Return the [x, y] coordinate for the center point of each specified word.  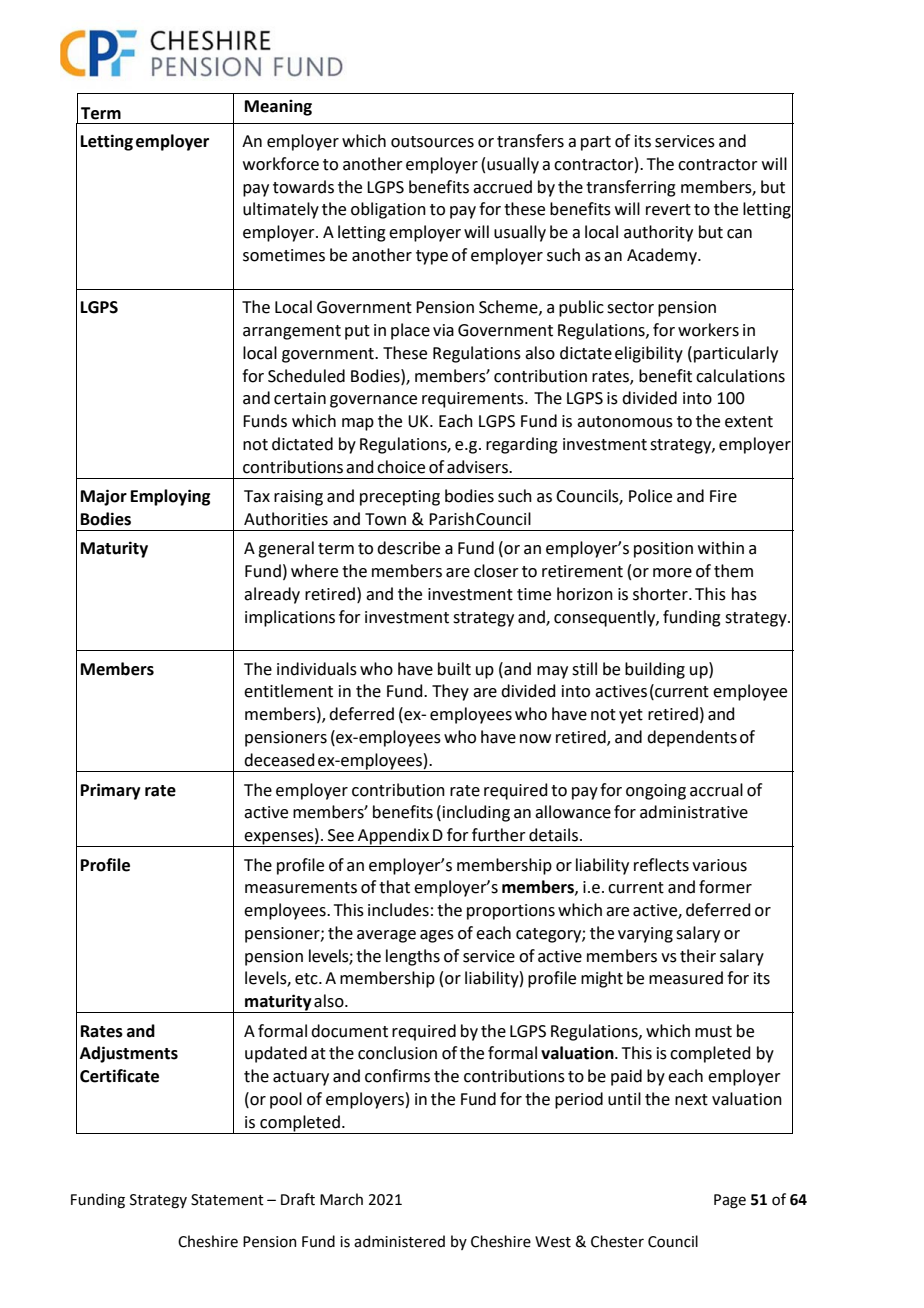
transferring [631, 188]
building [655, 670]
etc [307, 979]
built [454, 669]
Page [730, 1201]
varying [645, 935]
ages [437, 936]
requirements [474, 400]
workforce [281, 164]
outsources [432, 142]
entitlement [288, 691]
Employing [170, 497]
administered [399, 1241]
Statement [227, 1200]
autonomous [625, 422]
